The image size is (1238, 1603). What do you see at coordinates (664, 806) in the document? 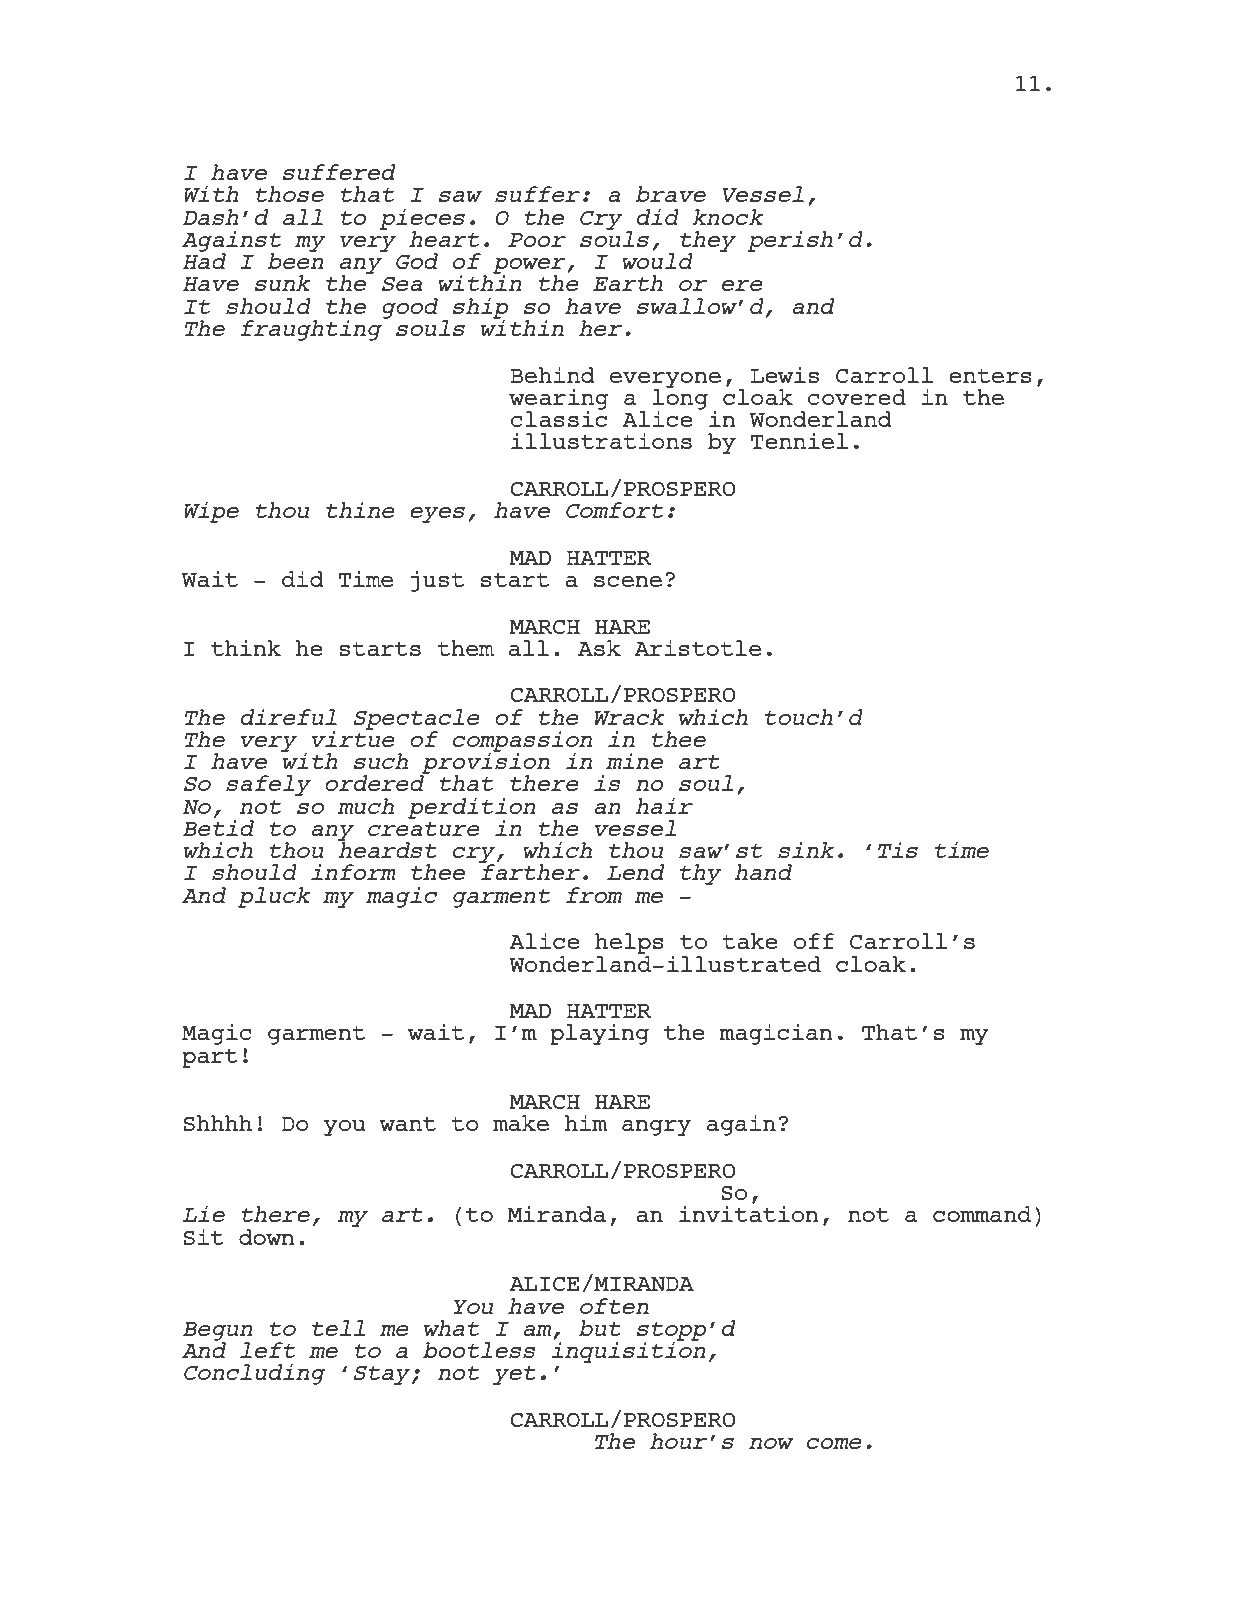
I see `hair` at bounding box center [664, 806].
